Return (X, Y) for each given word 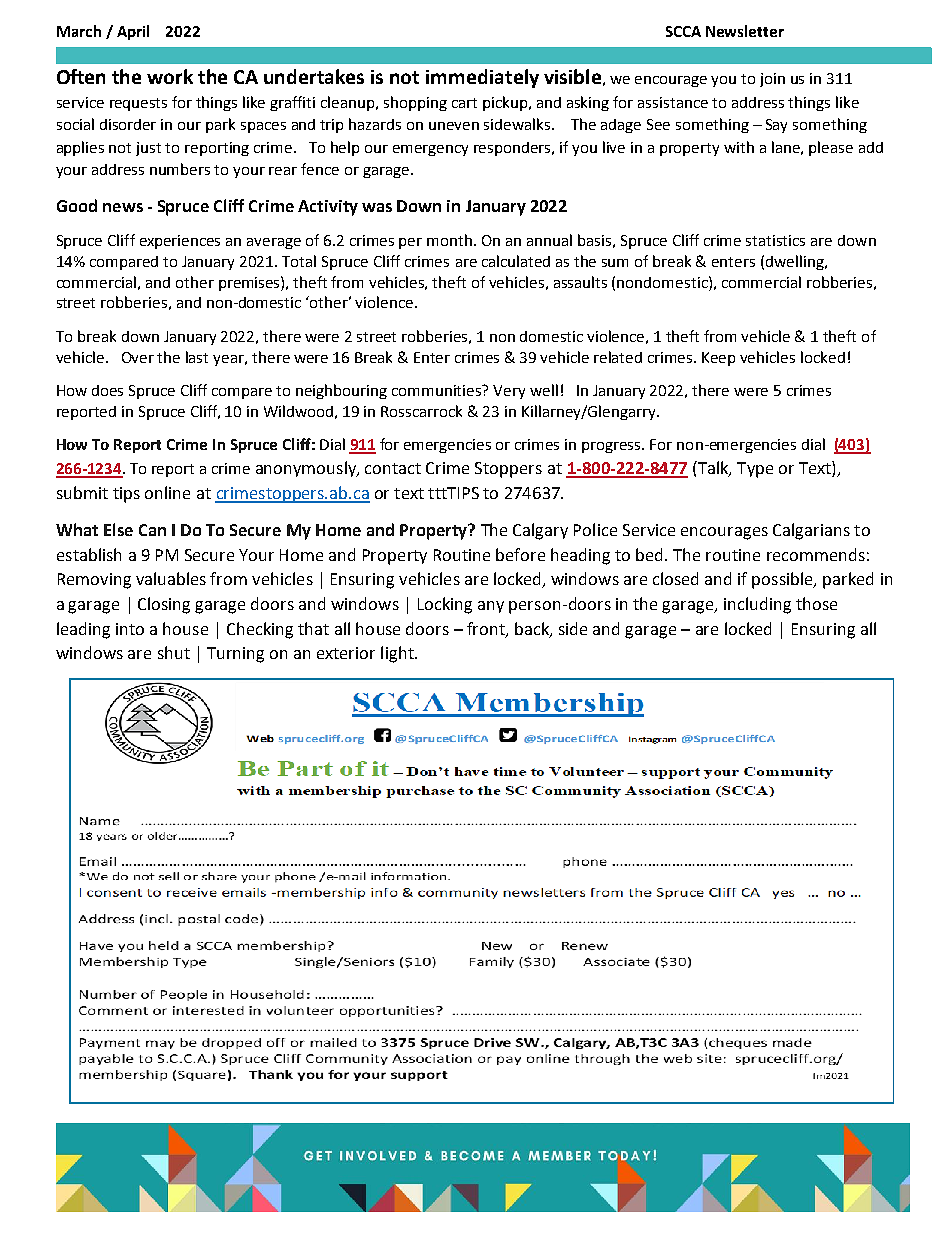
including (757, 605)
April (133, 32)
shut (174, 652)
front (487, 629)
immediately (482, 78)
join (772, 80)
